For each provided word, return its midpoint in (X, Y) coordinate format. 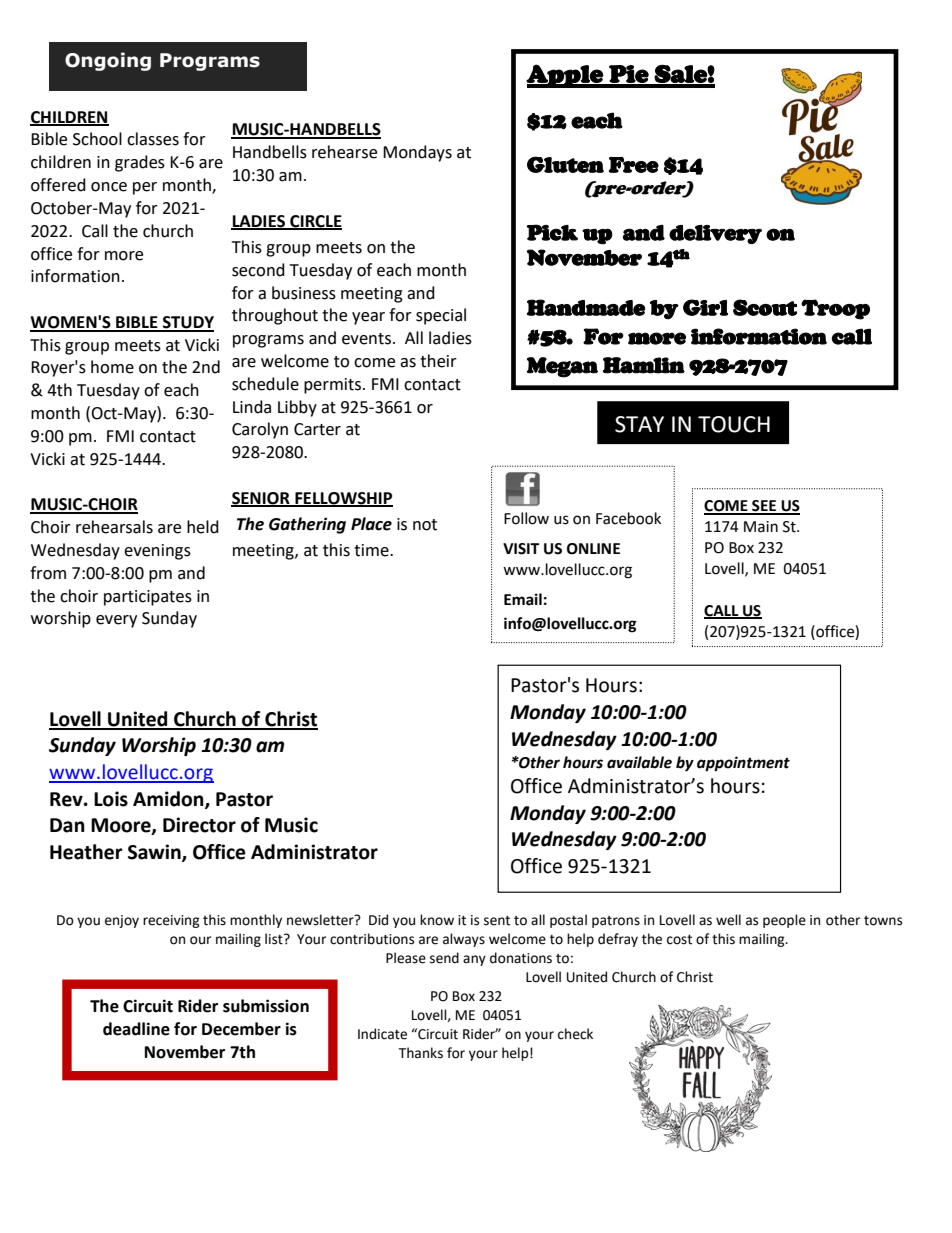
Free (634, 165)
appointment (743, 764)
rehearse (344, 152)
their (438, 361)
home (112, 367)
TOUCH (734, 424)
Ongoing (108, 61)
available (639, 762)
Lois (111, 799)
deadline (136, 1029)
